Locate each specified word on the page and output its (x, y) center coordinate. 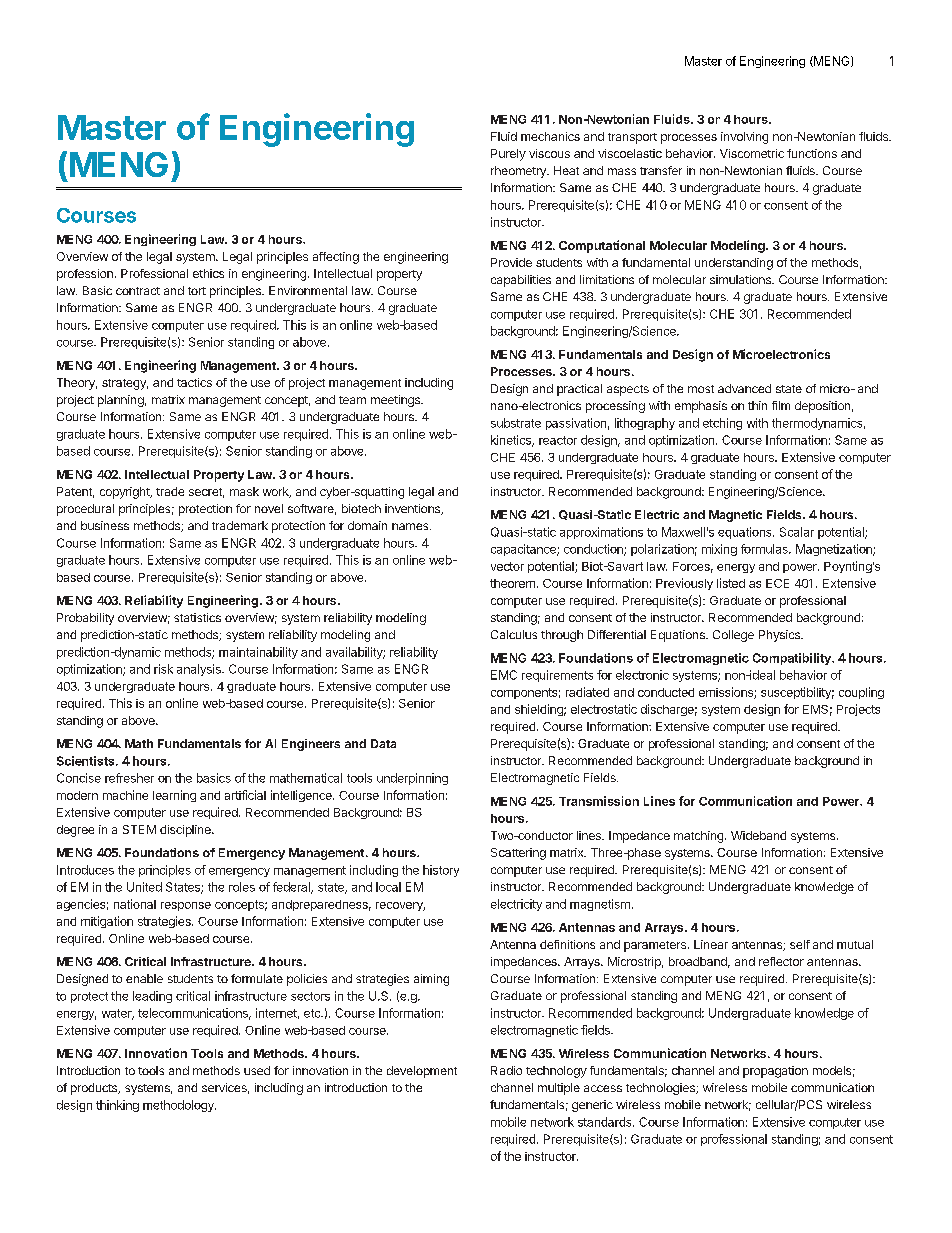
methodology (179, 1106)
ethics (208, 273)
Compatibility (793, 659)
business (105, 525)
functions (812, 153)
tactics (194, 382)
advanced (744, 388)
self (800, 944)
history (441, 871)
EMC (504, 675)
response (186, 906)
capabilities (521, 281)
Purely (508, 155)
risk (163, 669)
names (411, 526)
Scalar (797, 532)
